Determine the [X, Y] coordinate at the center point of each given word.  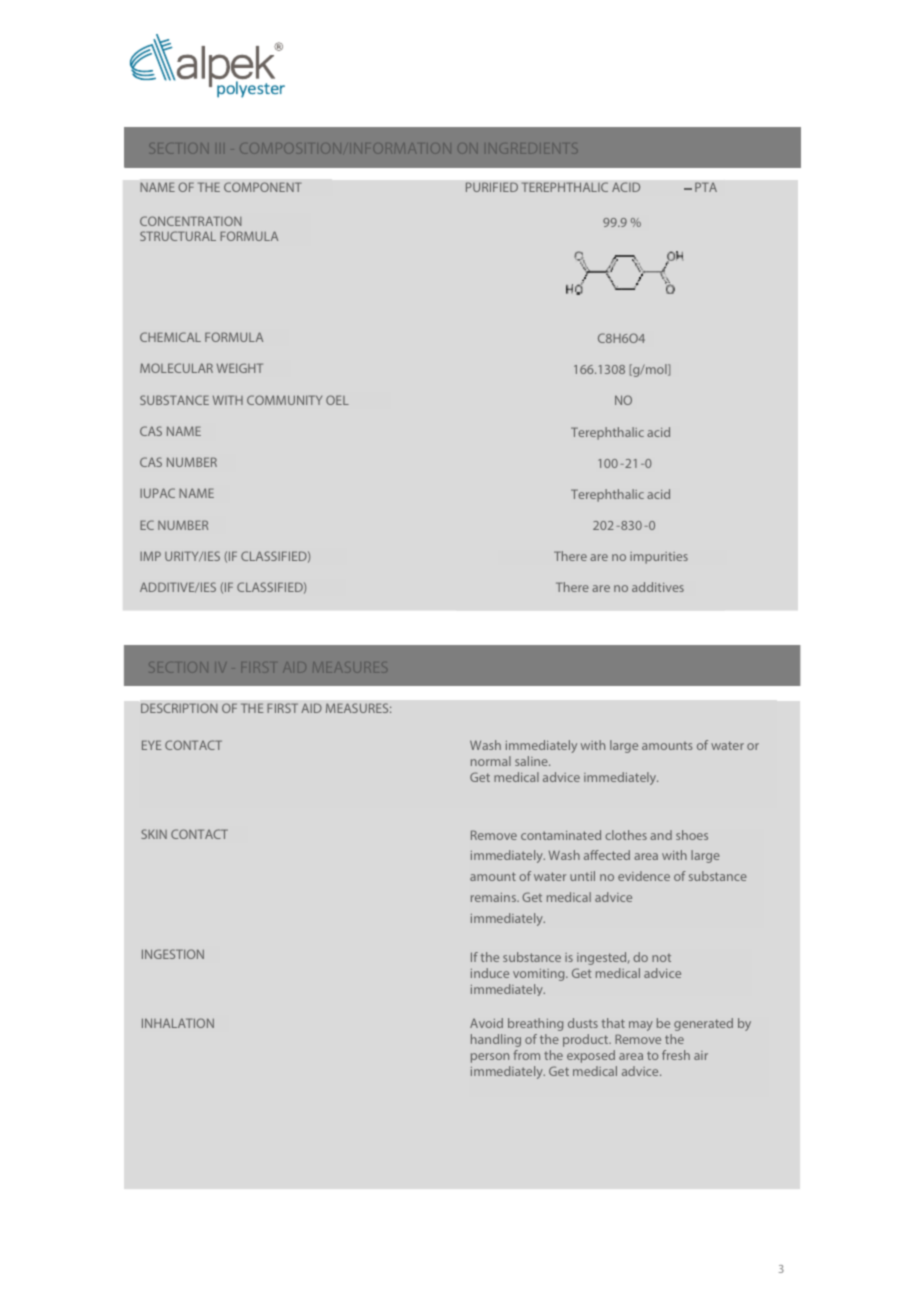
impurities [659, 558]
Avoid [486, 1023]
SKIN [154, 834]
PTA [706, 187]
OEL [337, 400]
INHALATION [178, 1023]
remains [494, 897]
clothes [626, 835]
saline [532, 761]
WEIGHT [240, 368]
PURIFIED [492, 187]
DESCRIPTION [179, 708]
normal [491, 761]
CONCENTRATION [191, 221]
